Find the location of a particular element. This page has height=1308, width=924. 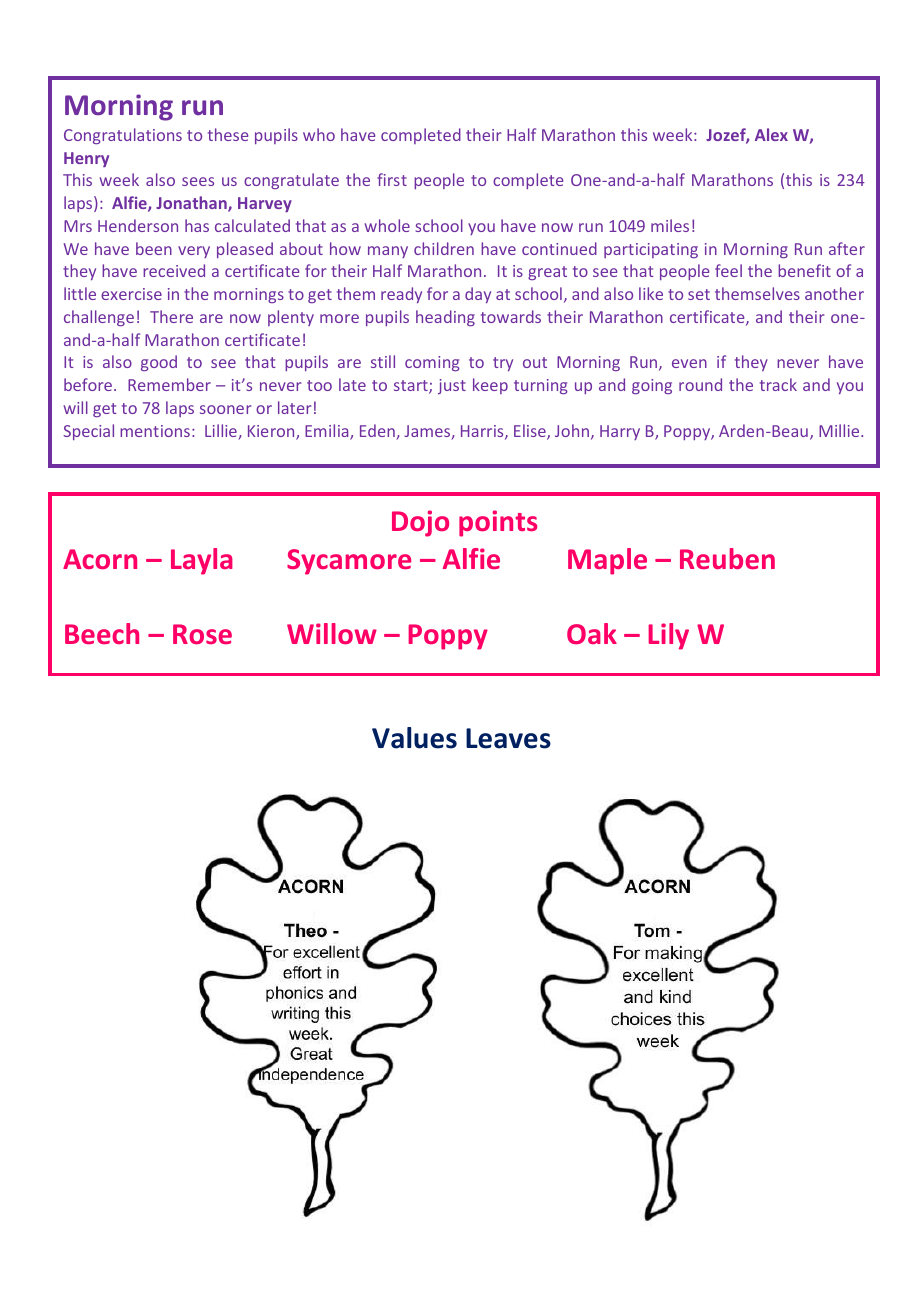

Alex is located at coordinates (771, 134).
